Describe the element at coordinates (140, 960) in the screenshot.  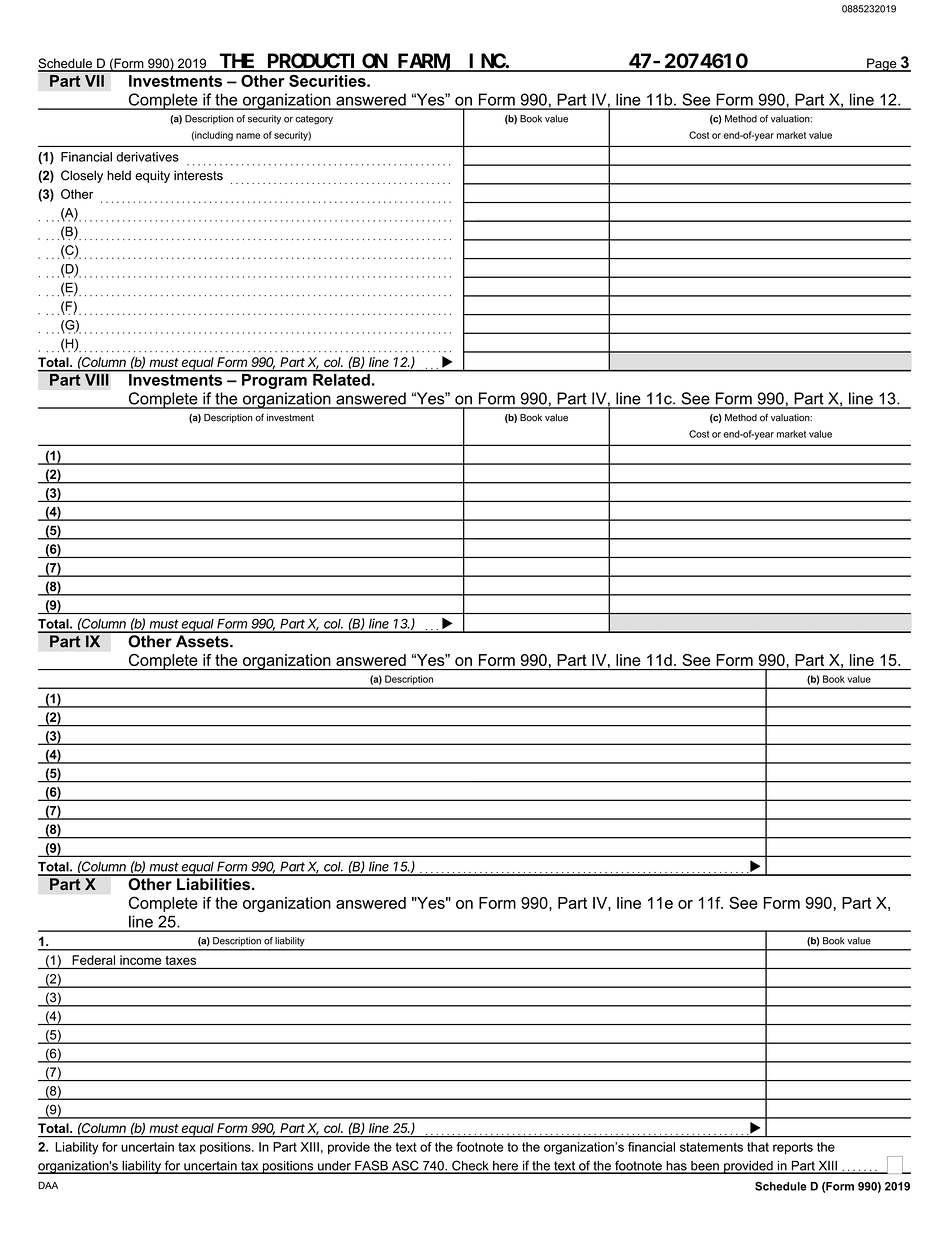
I see `income` at that location.
